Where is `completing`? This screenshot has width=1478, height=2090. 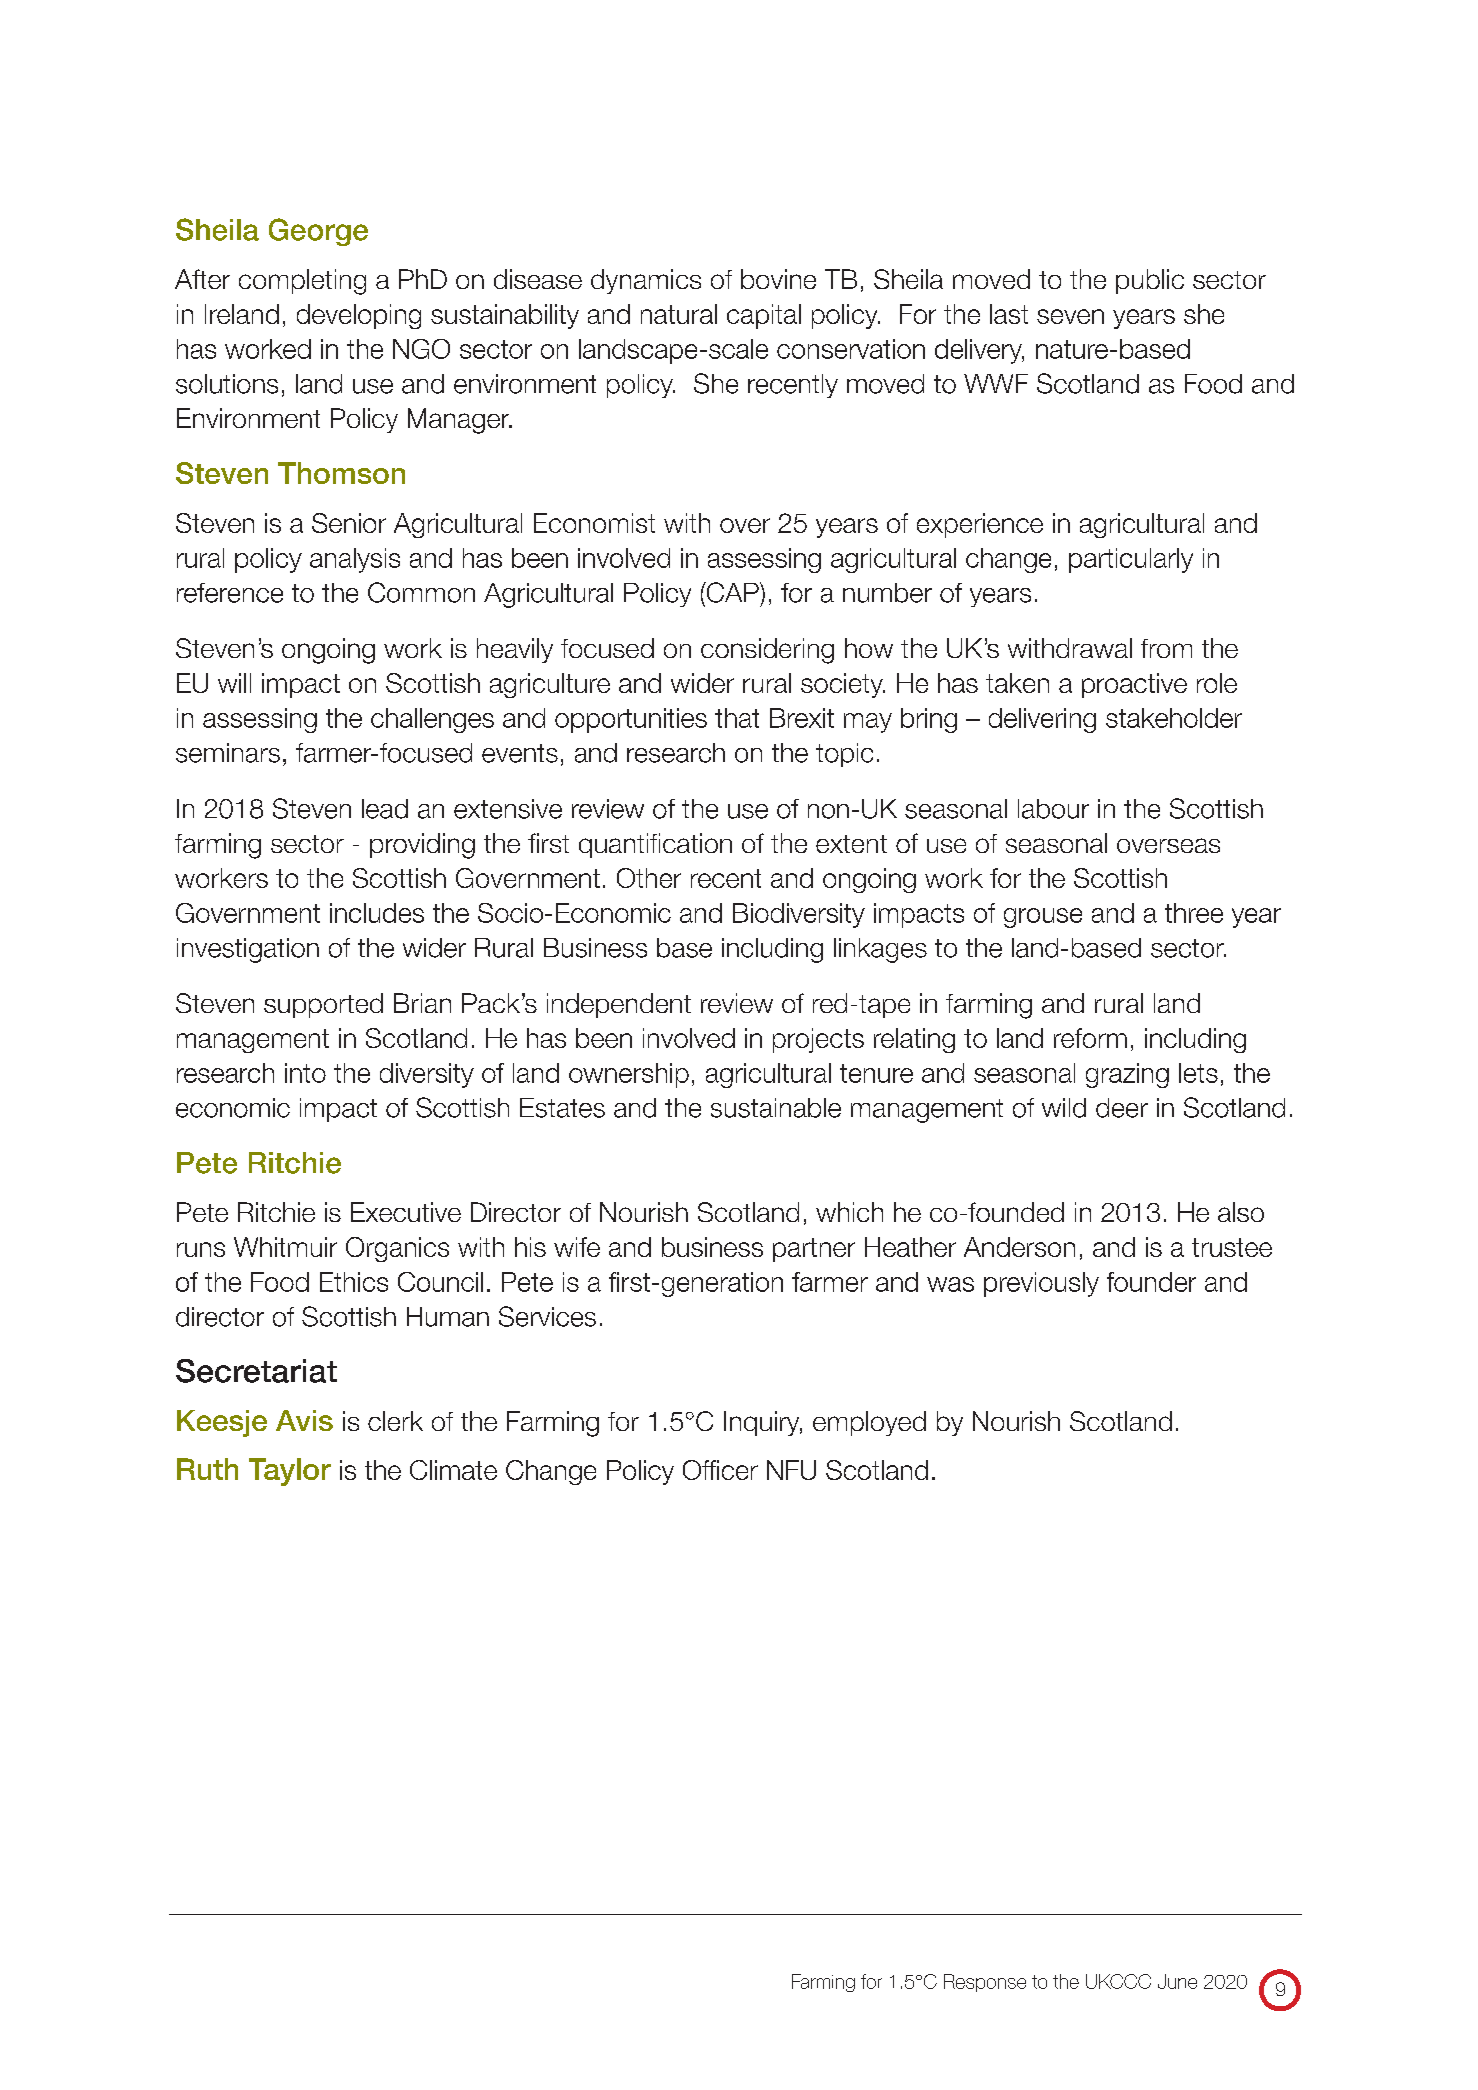 completing is located at coordinates (302, 282).
